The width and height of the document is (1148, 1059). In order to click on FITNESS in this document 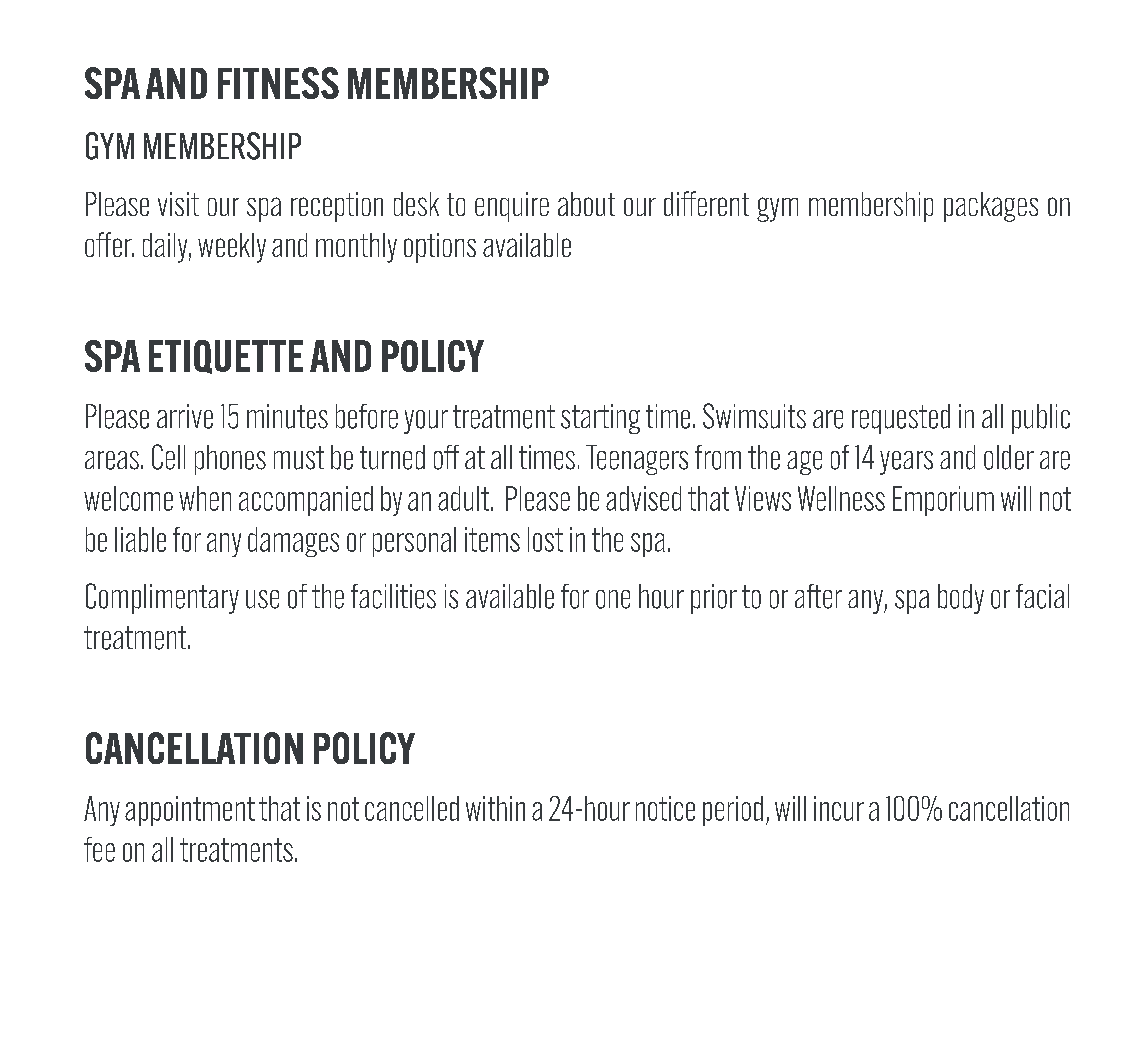, I will do `click(278, 83)`.
